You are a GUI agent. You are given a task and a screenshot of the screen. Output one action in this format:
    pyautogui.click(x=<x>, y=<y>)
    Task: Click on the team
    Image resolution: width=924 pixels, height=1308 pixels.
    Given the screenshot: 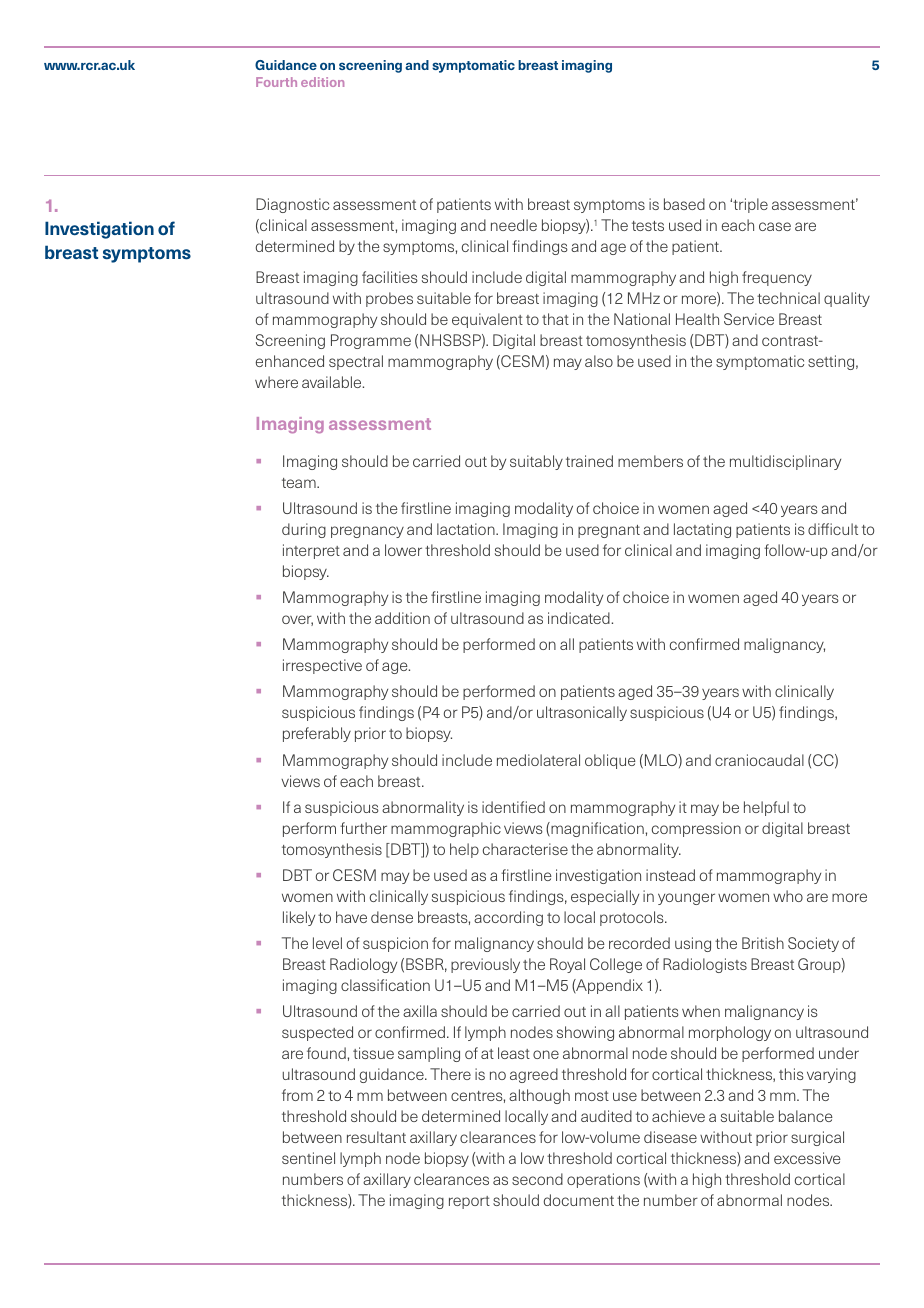 What is the action you would take?
    pyautogui.click(x=300, y=483)
